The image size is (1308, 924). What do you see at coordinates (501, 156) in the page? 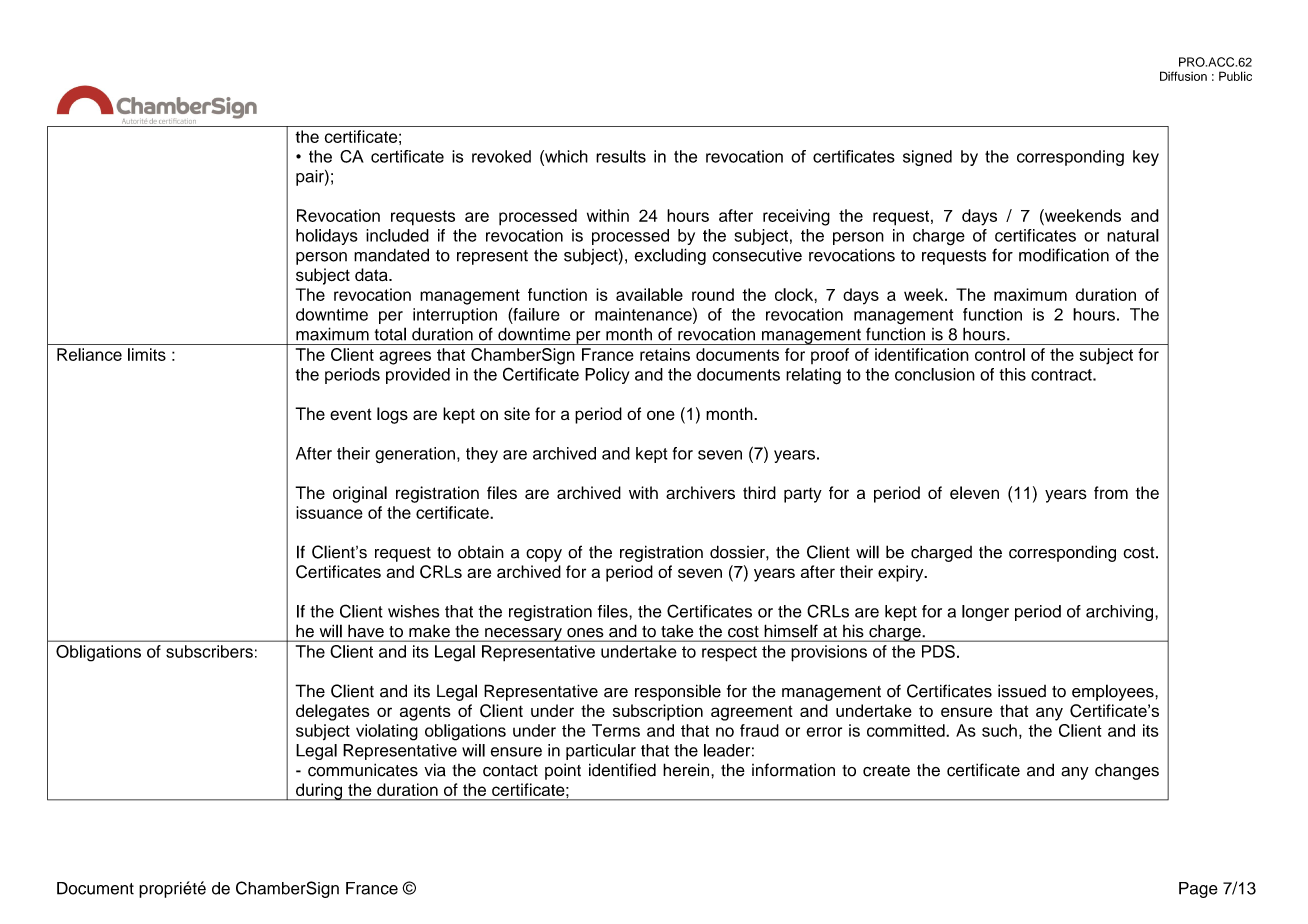
I see `revoked` at bounding box center [501, 156].
